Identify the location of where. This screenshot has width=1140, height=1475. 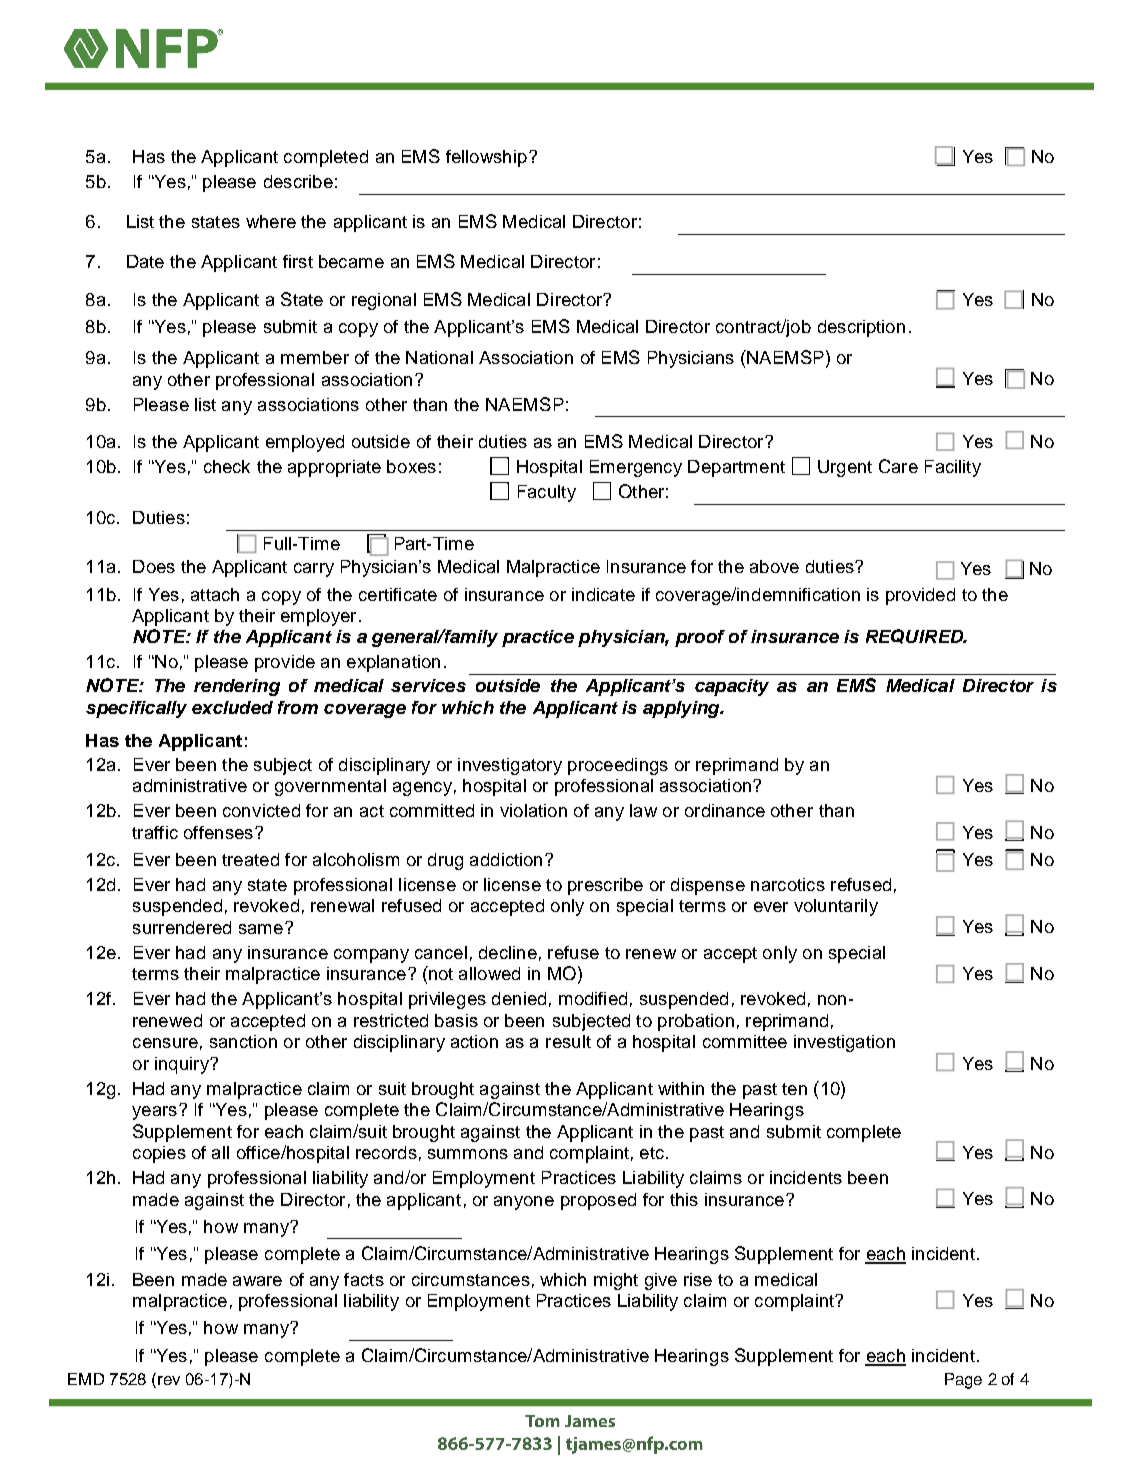
(271, 221).
